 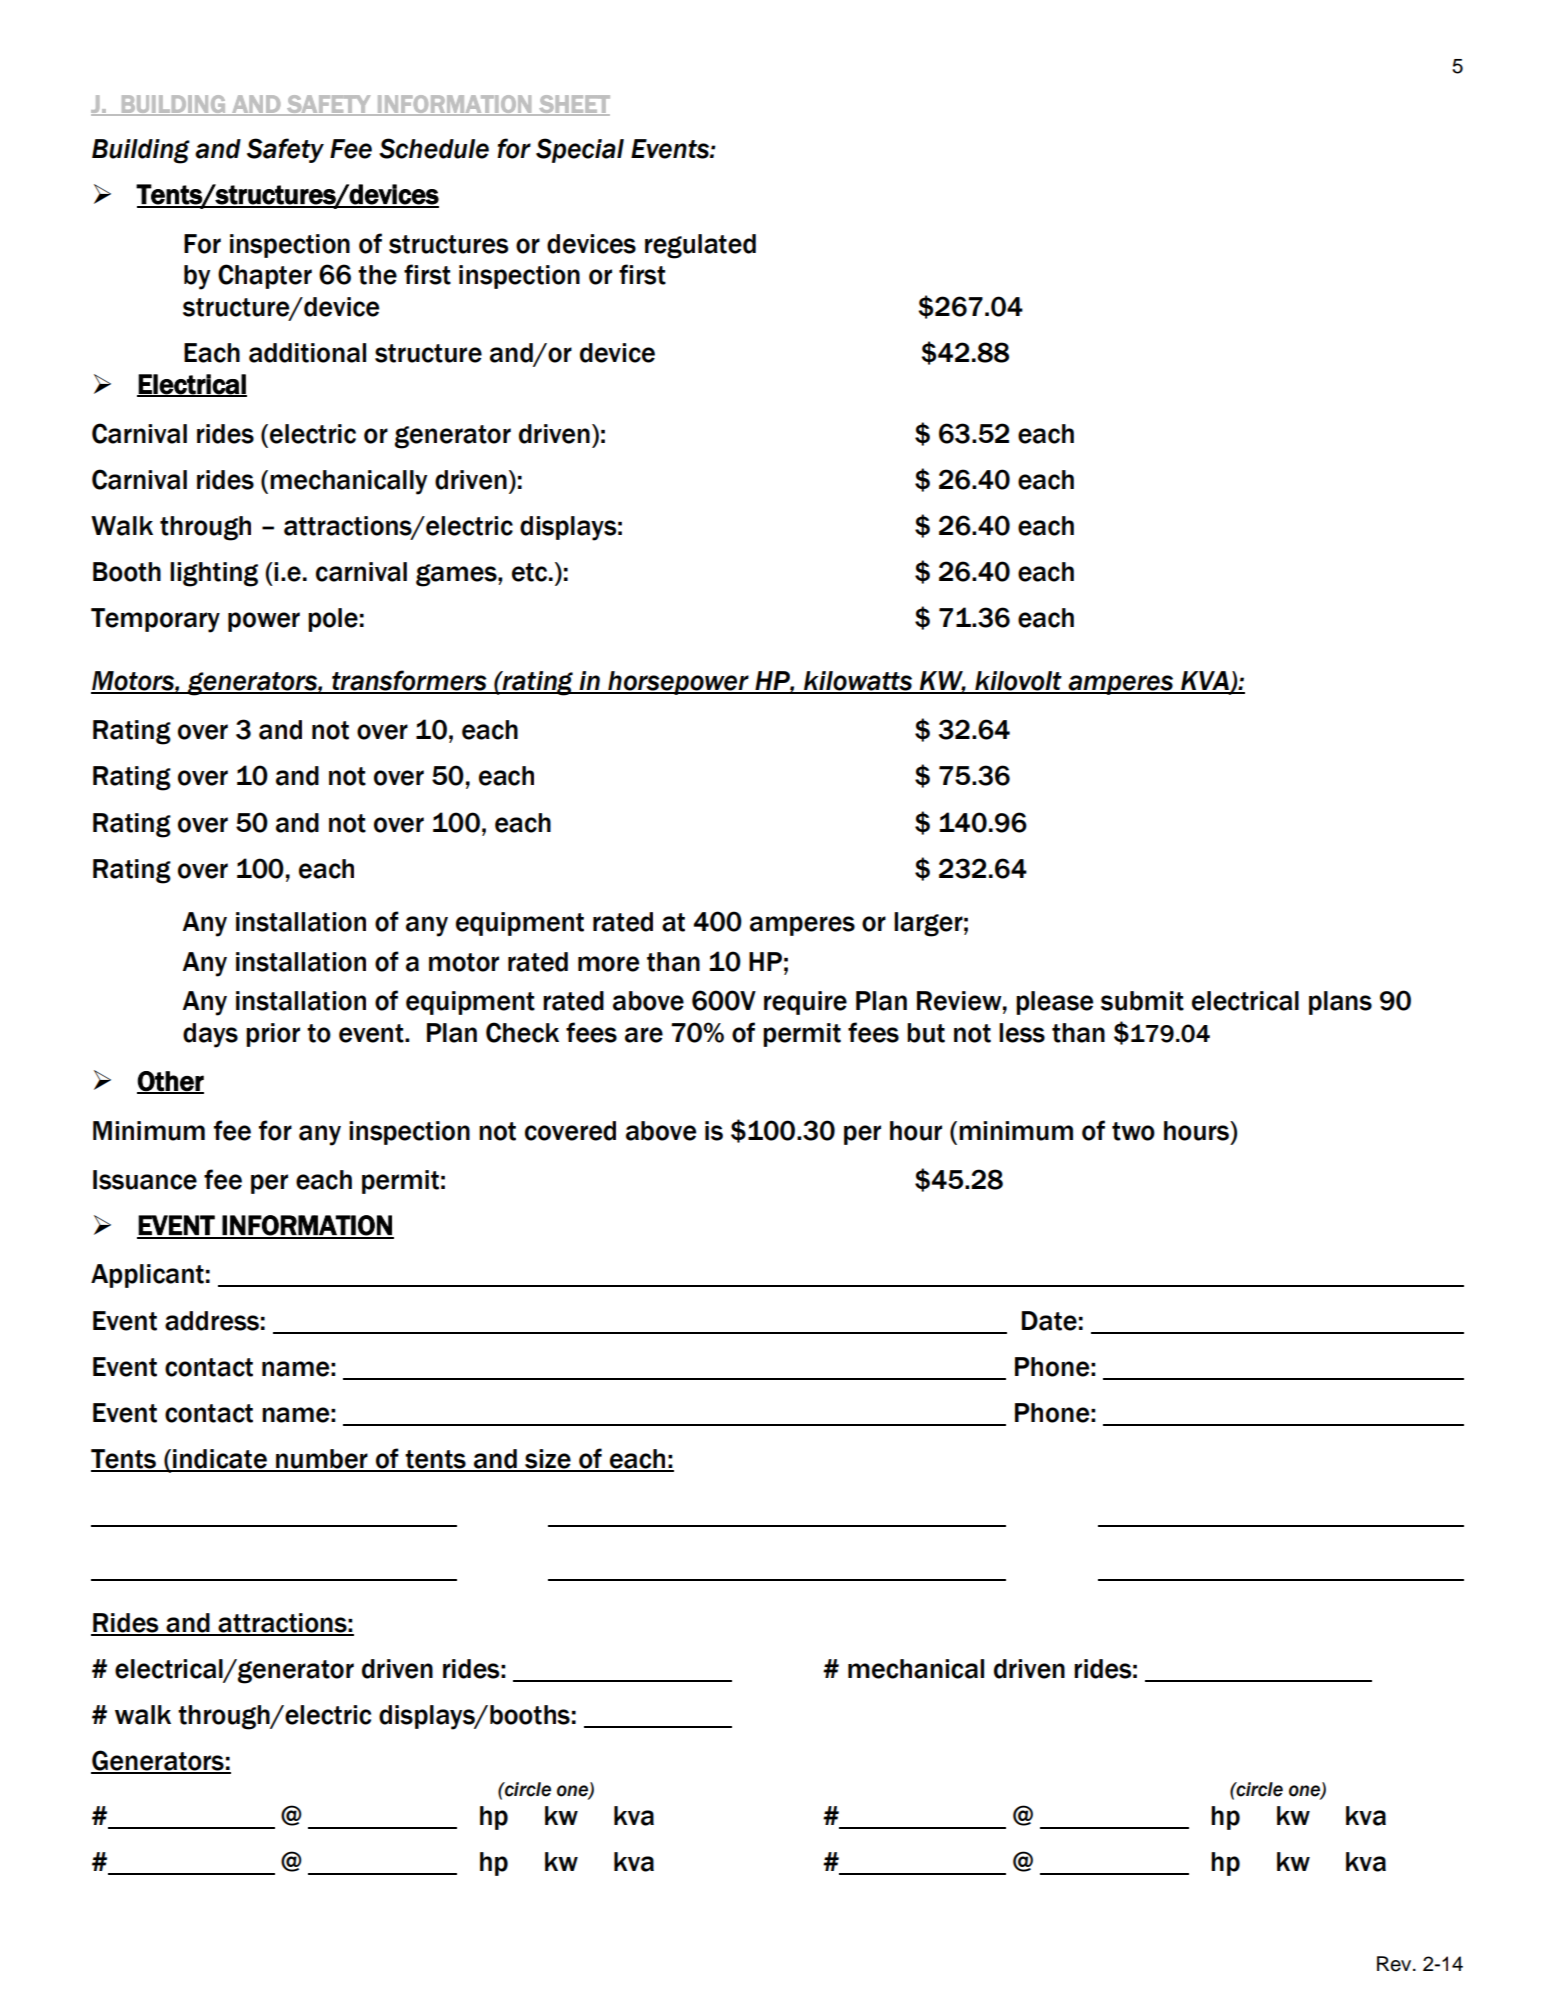 I want to click on Special, so click(x=580, y=150).
